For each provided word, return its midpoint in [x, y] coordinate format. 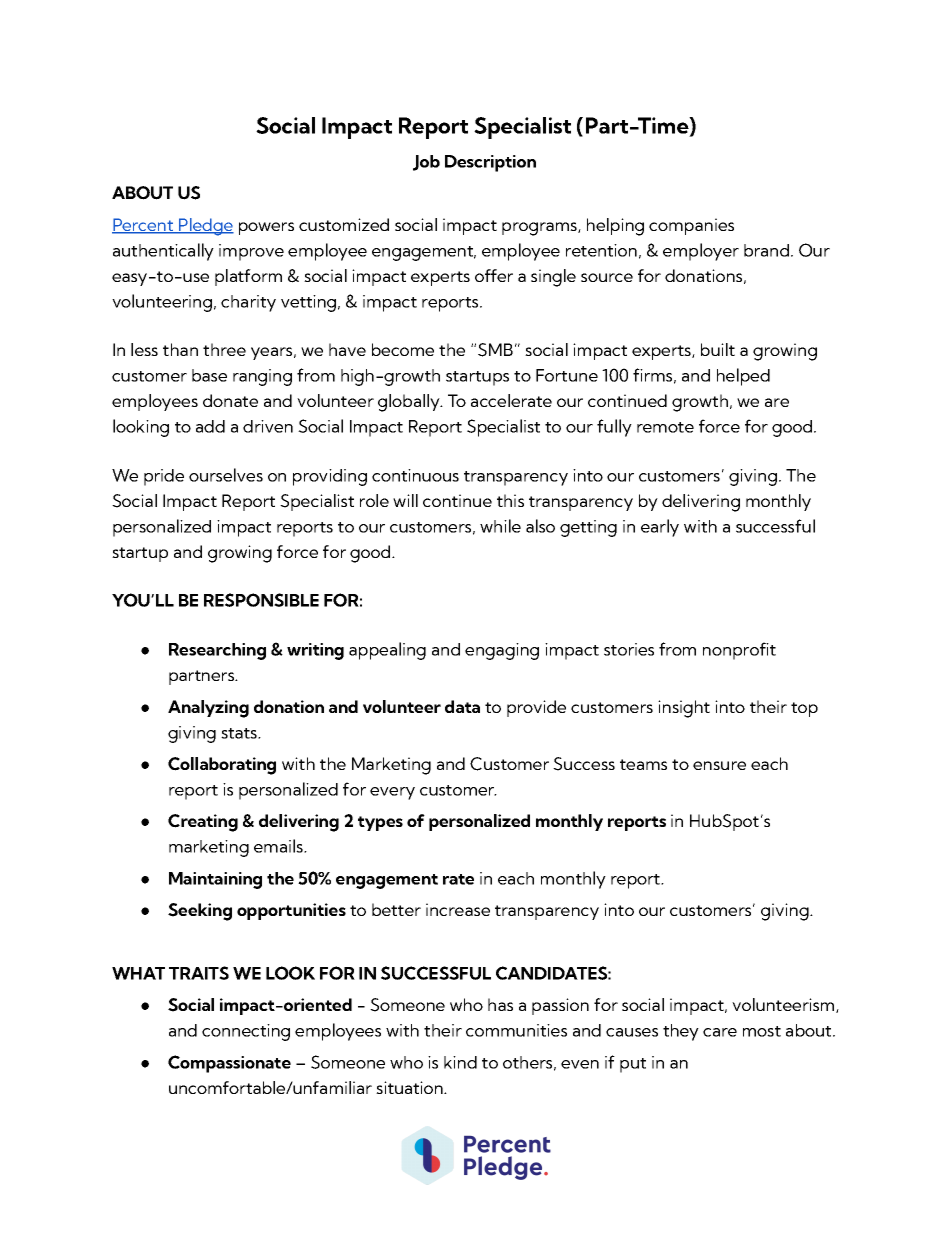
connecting [246, 1032]
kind [460, 1062]
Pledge [205, 227]
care [720, 1032]
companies [691, 226]
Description [490, 163]
